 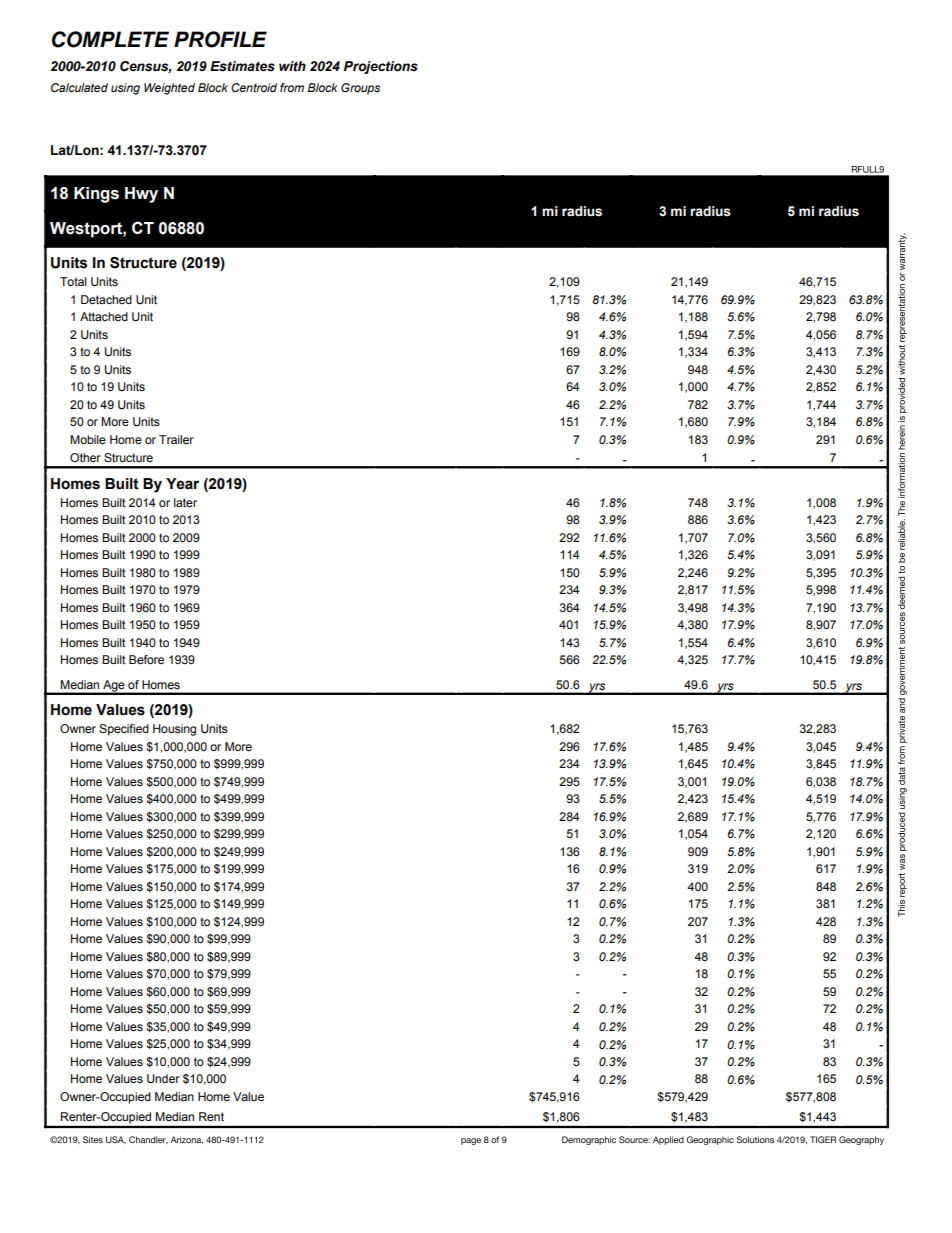 What do you see at coordinates (163, 1079) in the image?
I see `Under` at bounding box center [163, 1079].
